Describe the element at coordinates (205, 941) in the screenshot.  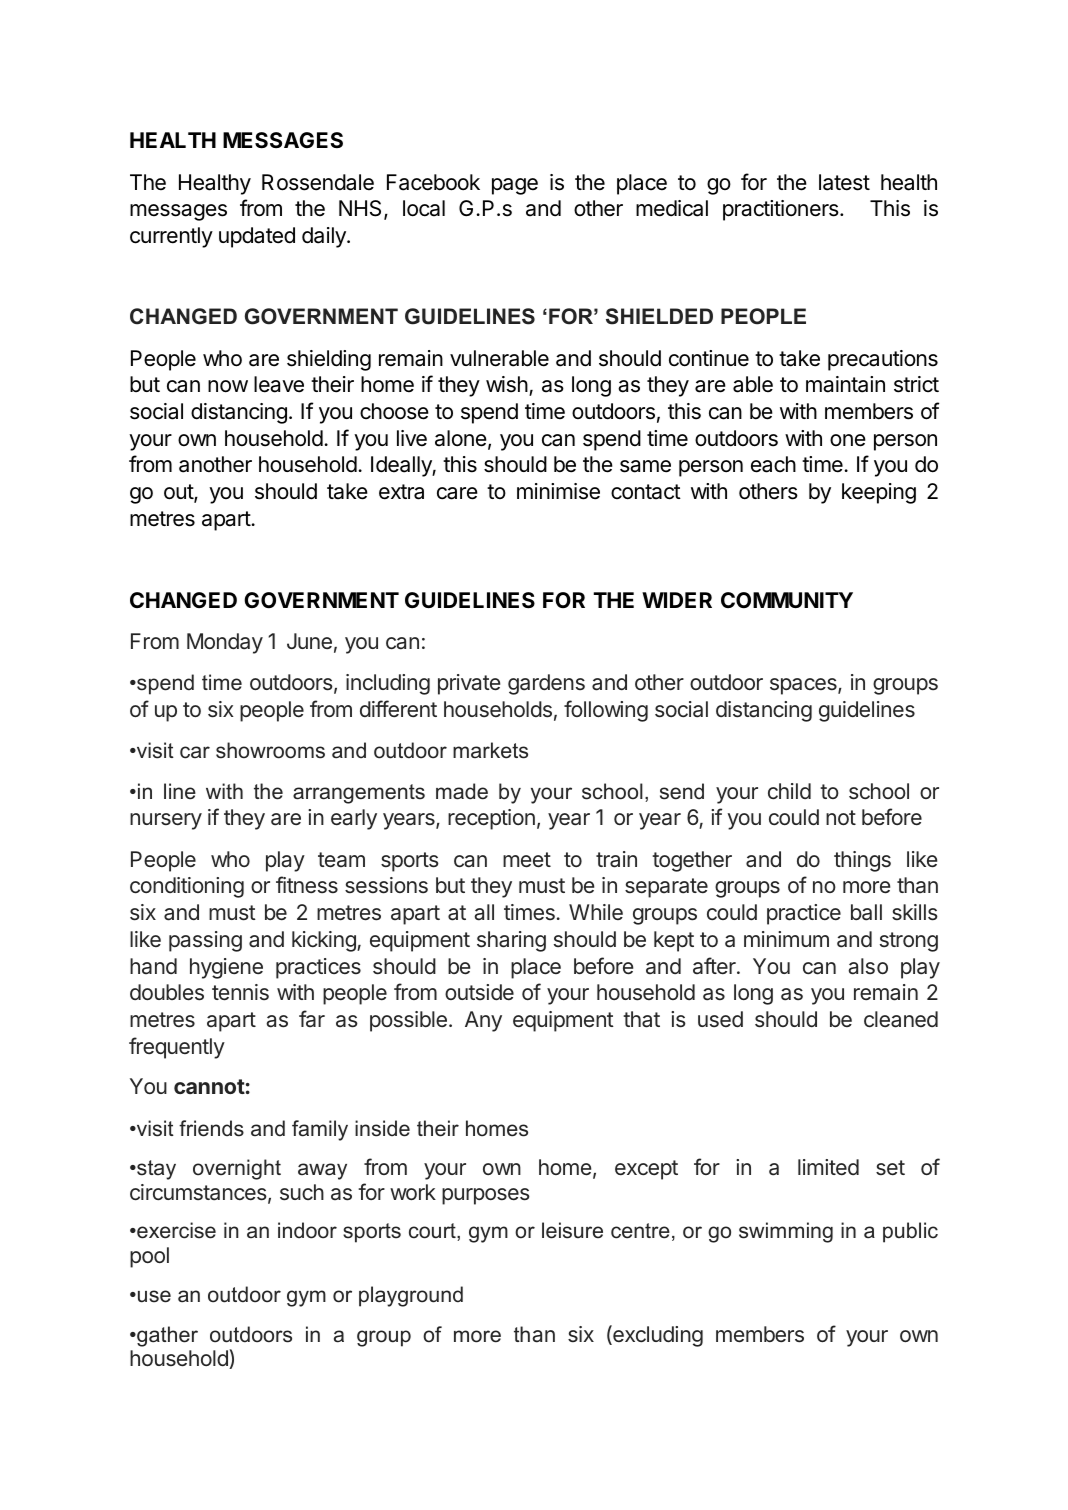
I see `passing` at that location.
